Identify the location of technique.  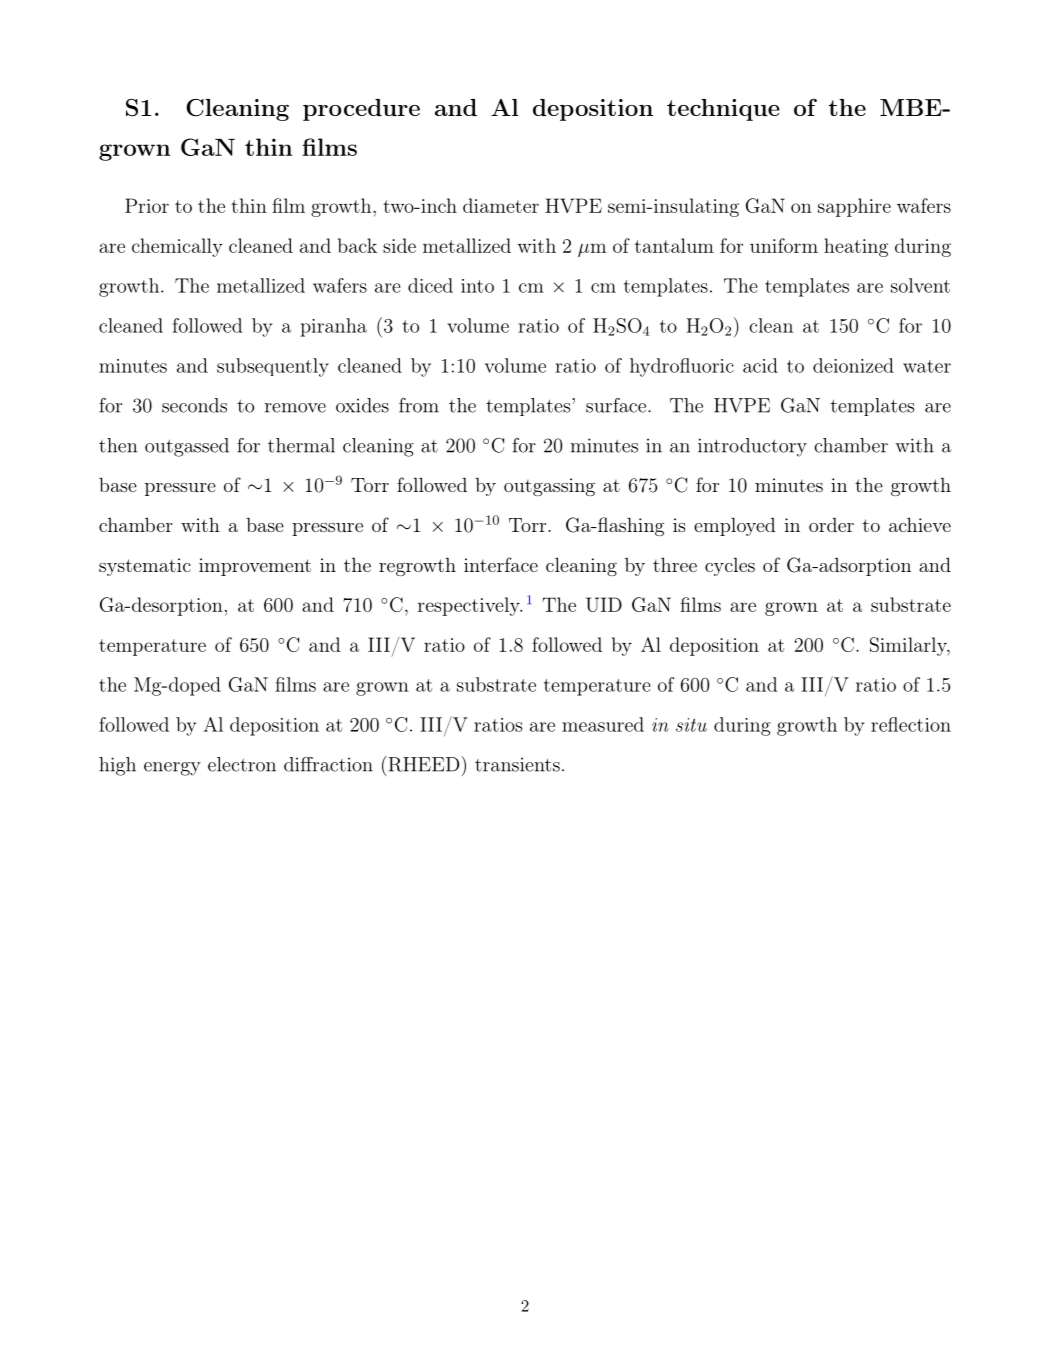
(723, 110).
